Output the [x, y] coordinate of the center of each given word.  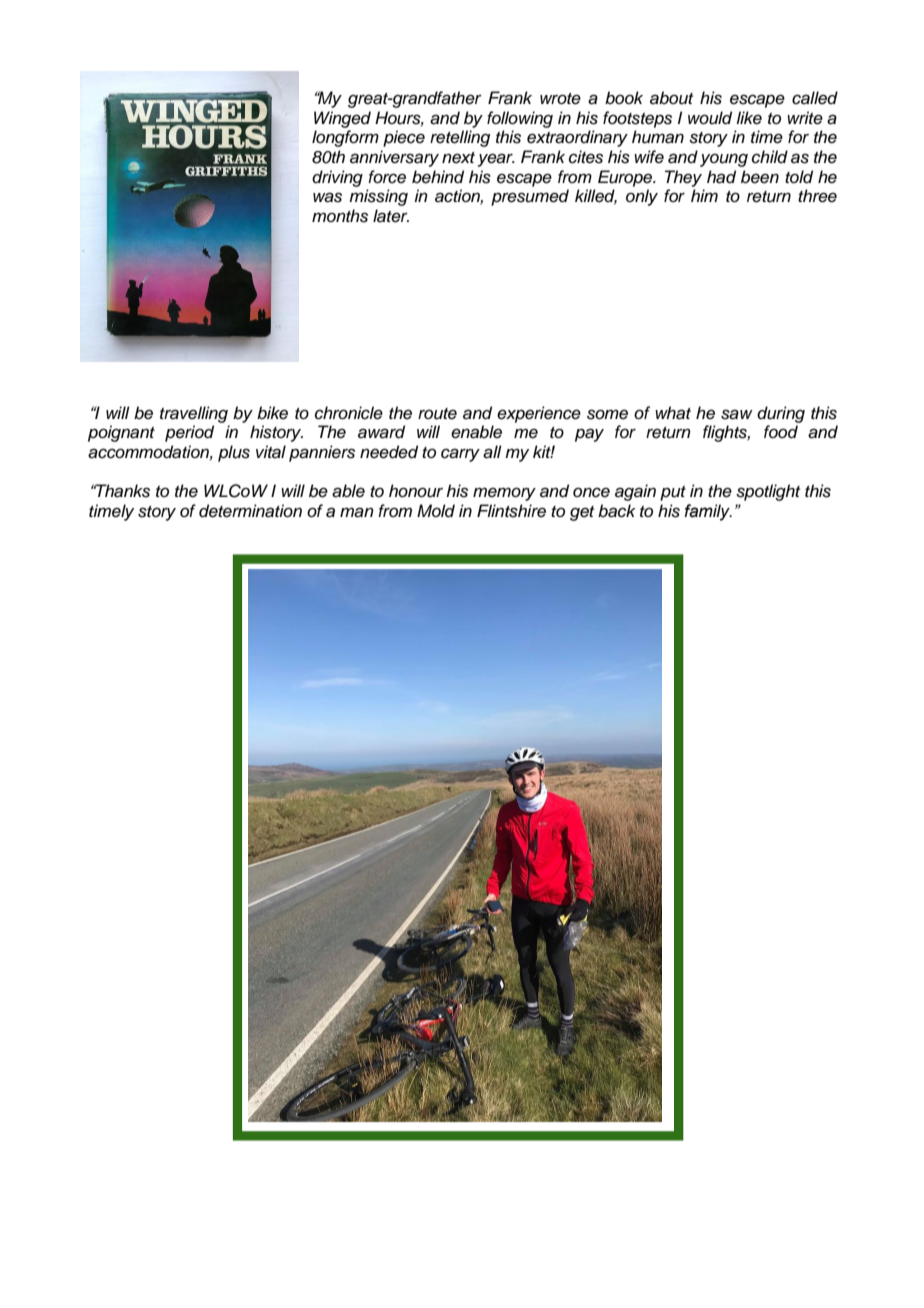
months [340, 216]
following [520, 119]
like [749, 118]
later [391, 216]
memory [504, 494]
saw [737, 414]
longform [345, 138]
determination [250, 511]
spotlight [768, 492]
